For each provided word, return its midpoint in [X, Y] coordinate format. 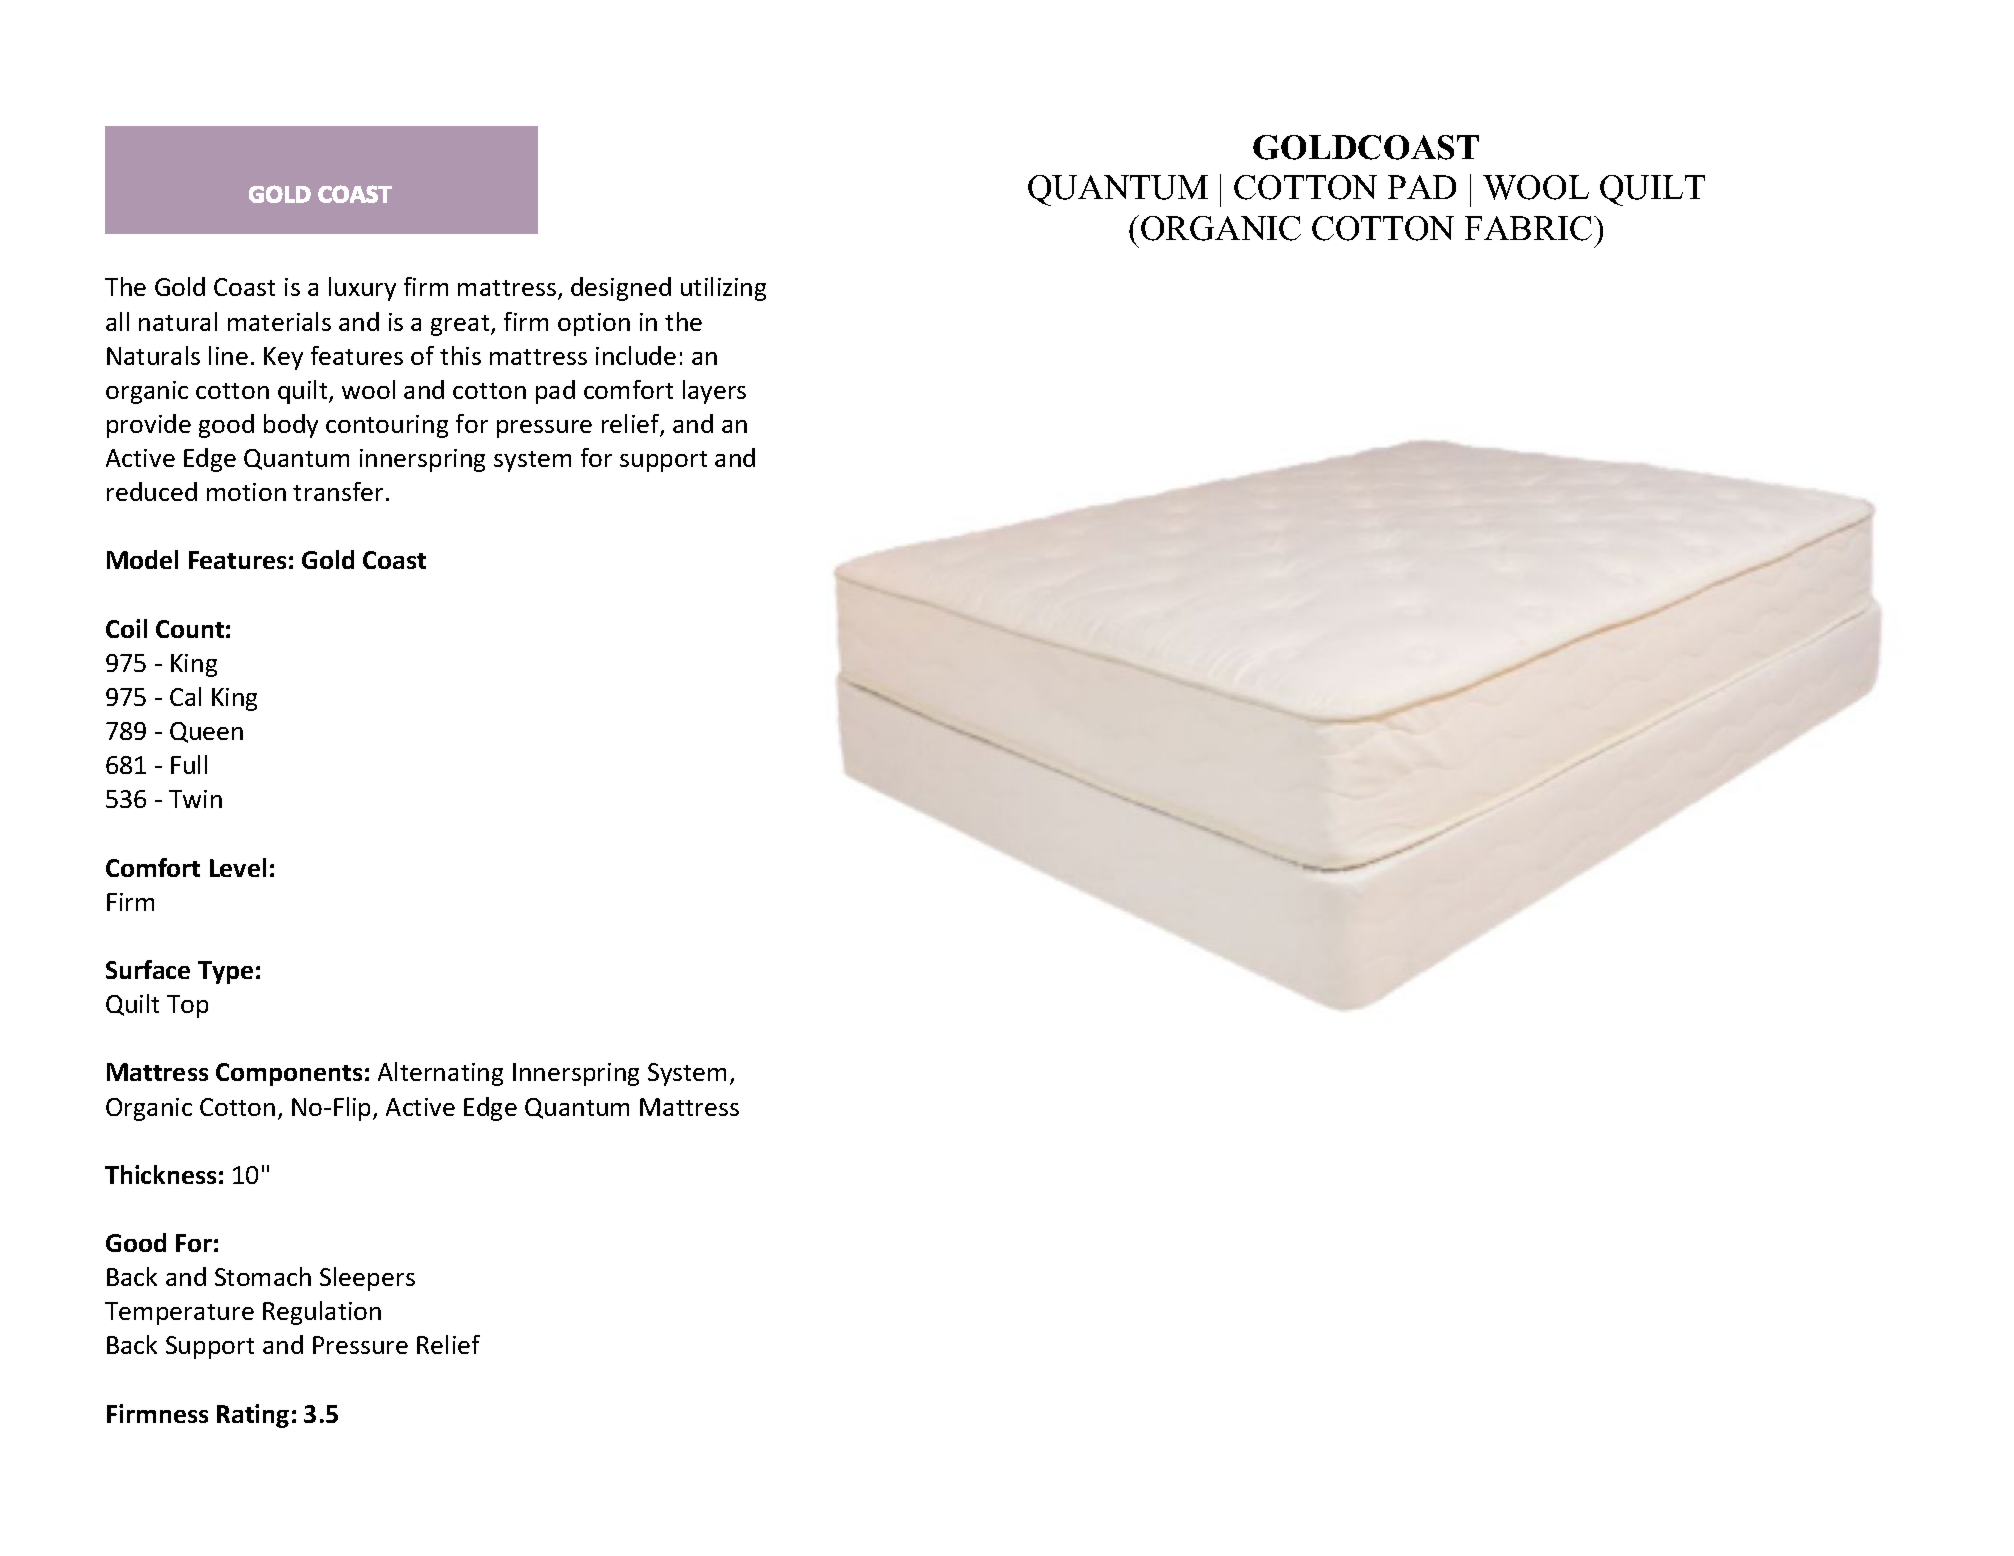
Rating [253, 1416]
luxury [362, 289]
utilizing [723, 289]
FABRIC [1528, 228]
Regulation [322, 1313]
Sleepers [367, 1279]
